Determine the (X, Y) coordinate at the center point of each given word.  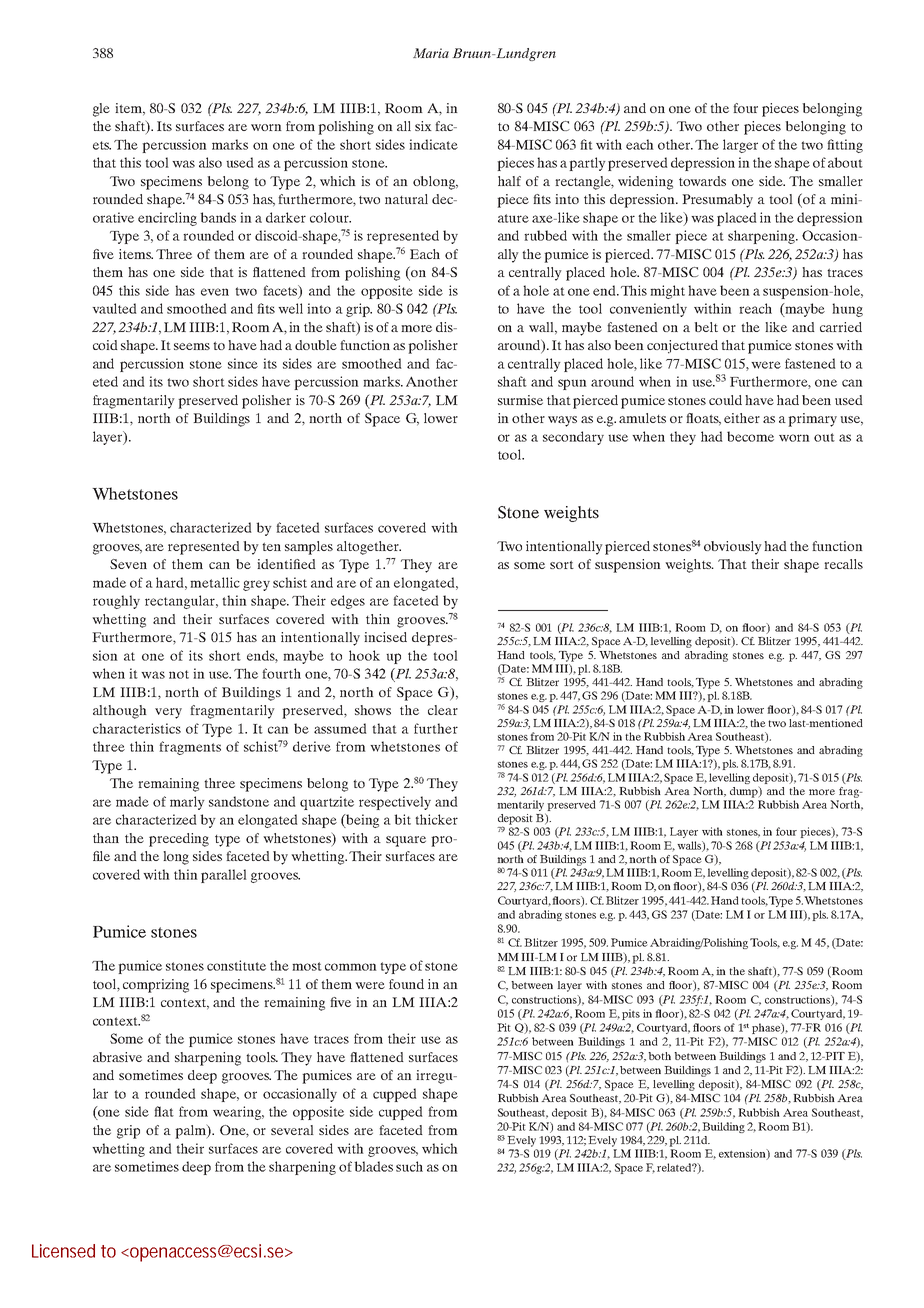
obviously (733, 548)
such (409, 1166)
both (659, 1056)
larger (740, 146)
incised (385, 637)
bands (218, 217)
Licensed (63, 1251)
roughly (116, 602)
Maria (431, 53)
